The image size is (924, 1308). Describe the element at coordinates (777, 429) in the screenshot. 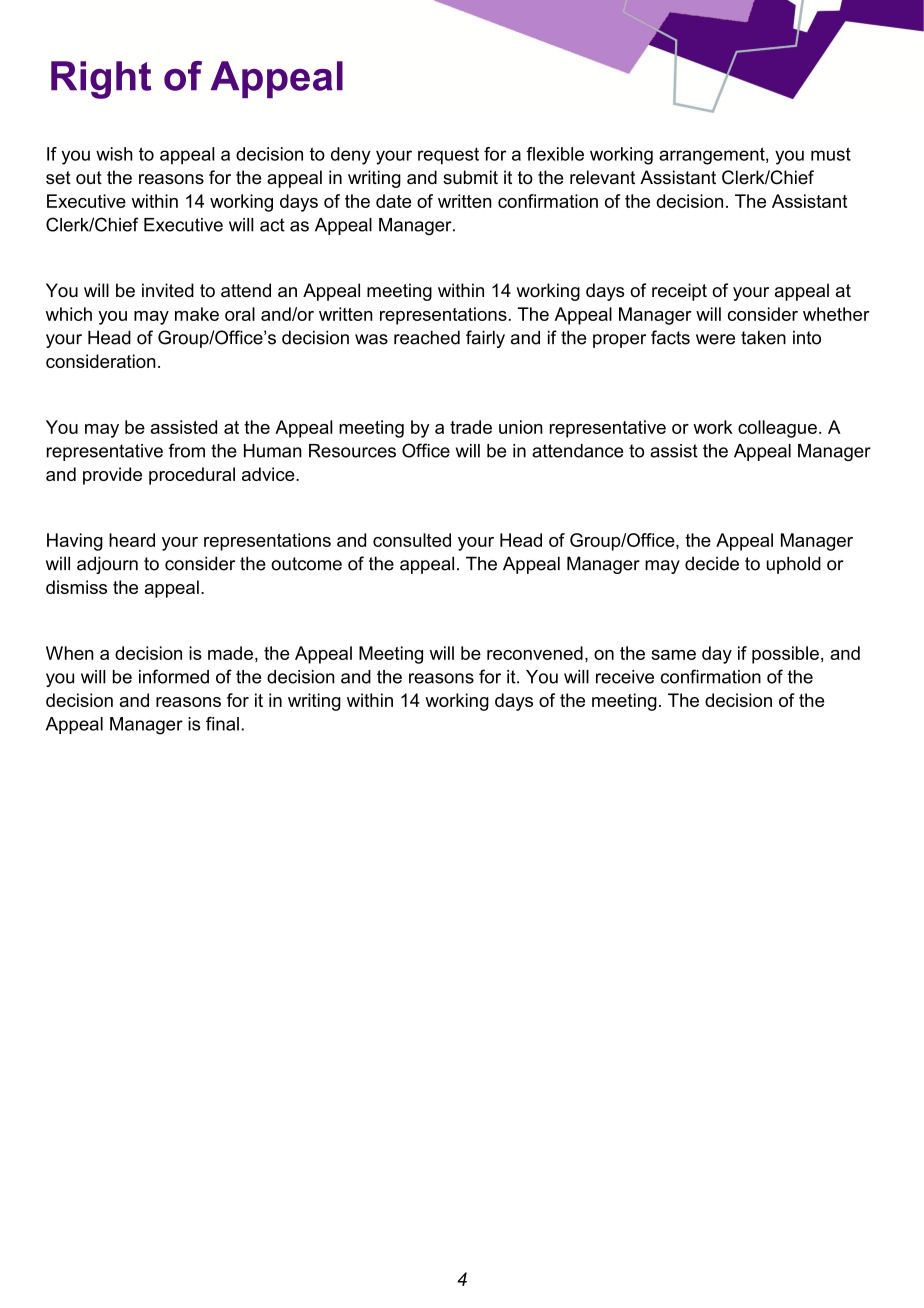

I see `colleague` at that location.
